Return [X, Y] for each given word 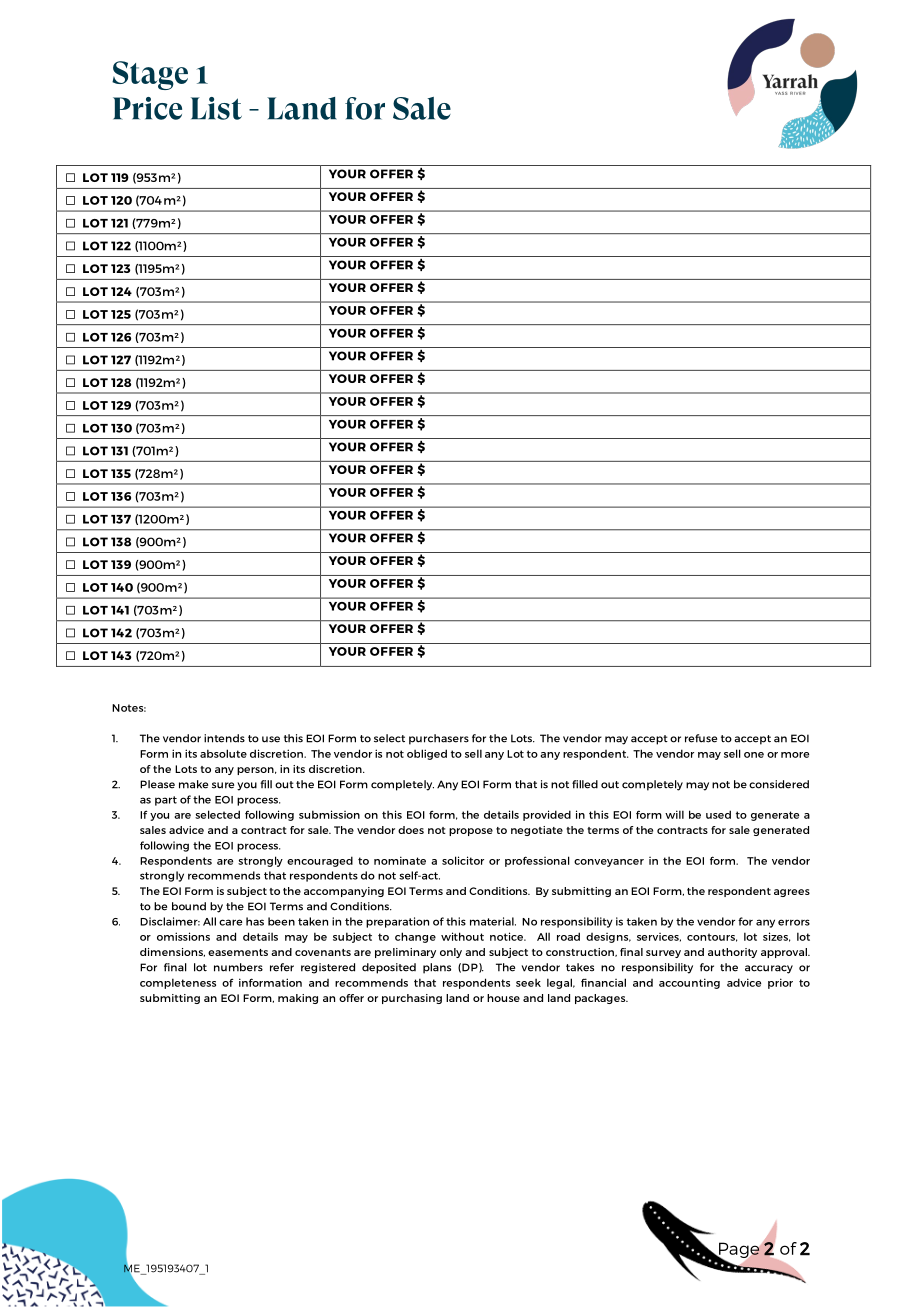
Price [147, 108]
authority [732, 953]
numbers [238, 967]
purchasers [439, 739]
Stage [150, 75]
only [451, 953]
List [216, 108]
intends [224, 738]
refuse [701, 738]
